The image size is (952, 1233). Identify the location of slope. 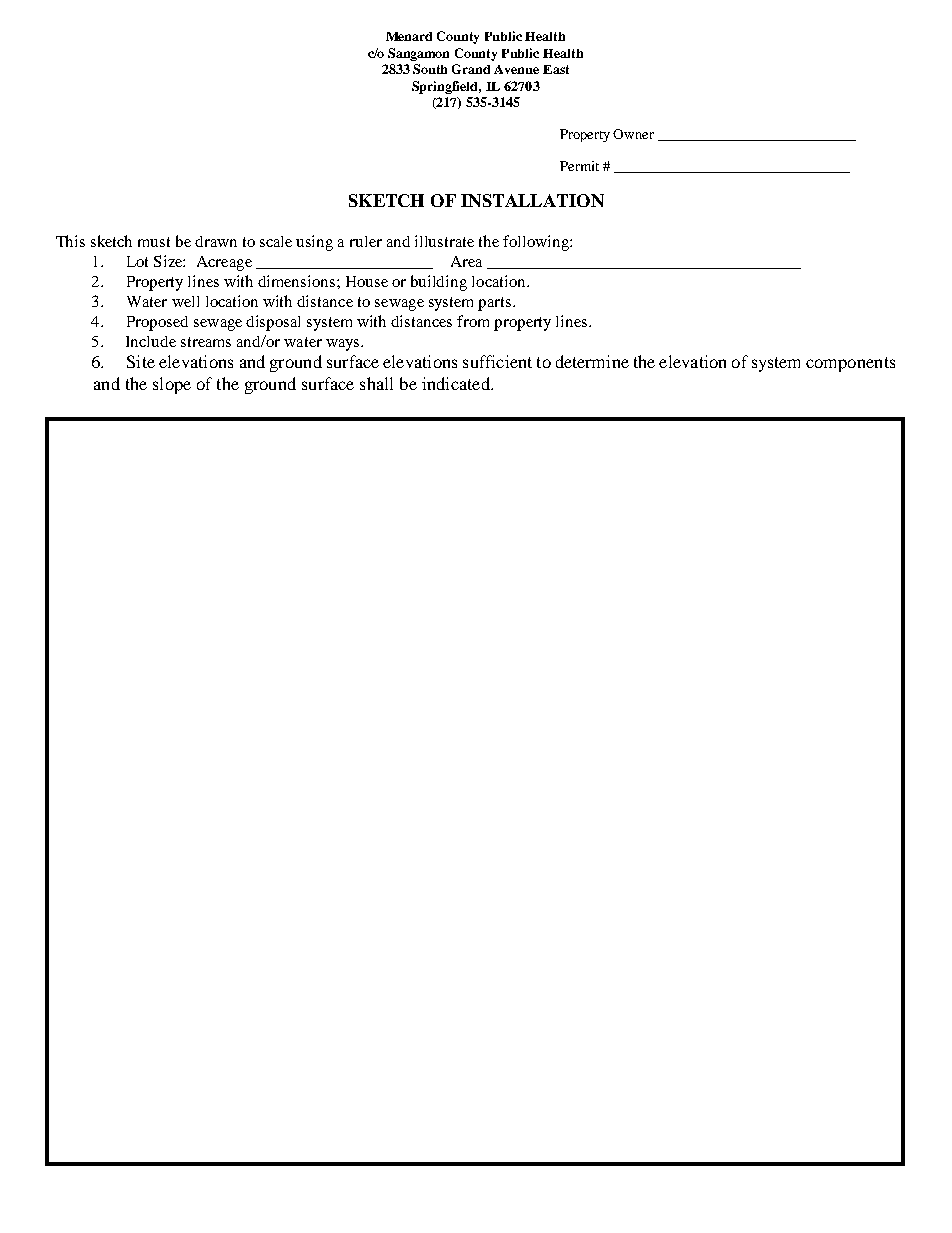
(172, 385).
